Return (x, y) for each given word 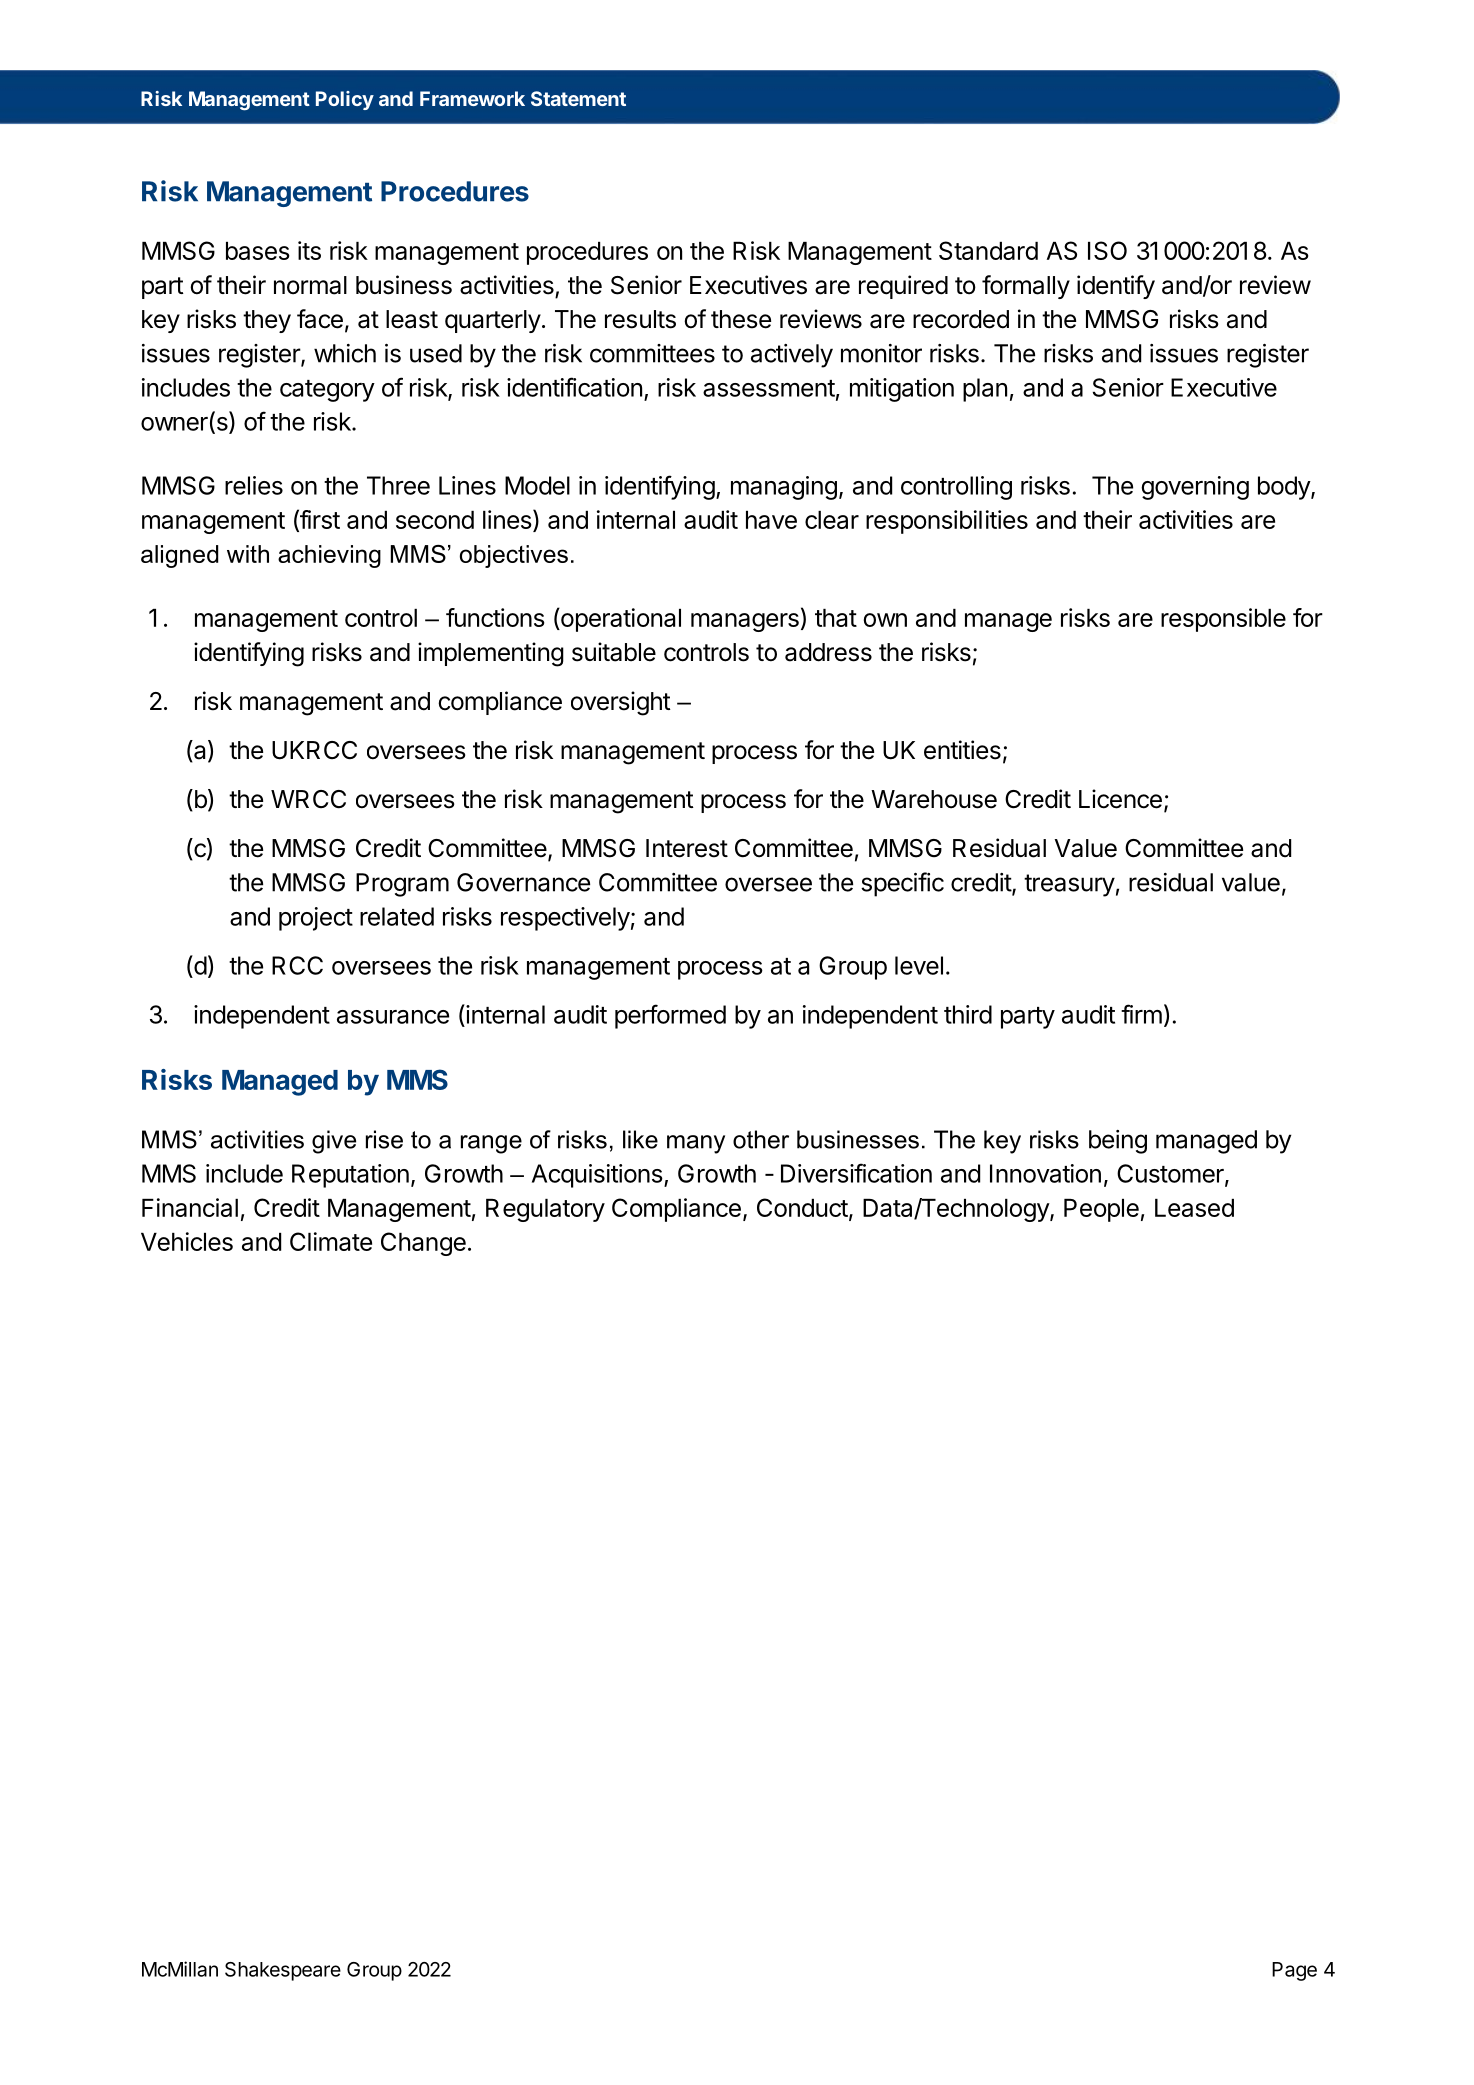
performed (670, 1016)
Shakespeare (283, 1971)
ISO (1107, 250)
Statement (578, 98)
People (1101, 1210)
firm (1141, 1014)
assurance (393, 1017)
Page (1294, 1971)
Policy (345, 100)
